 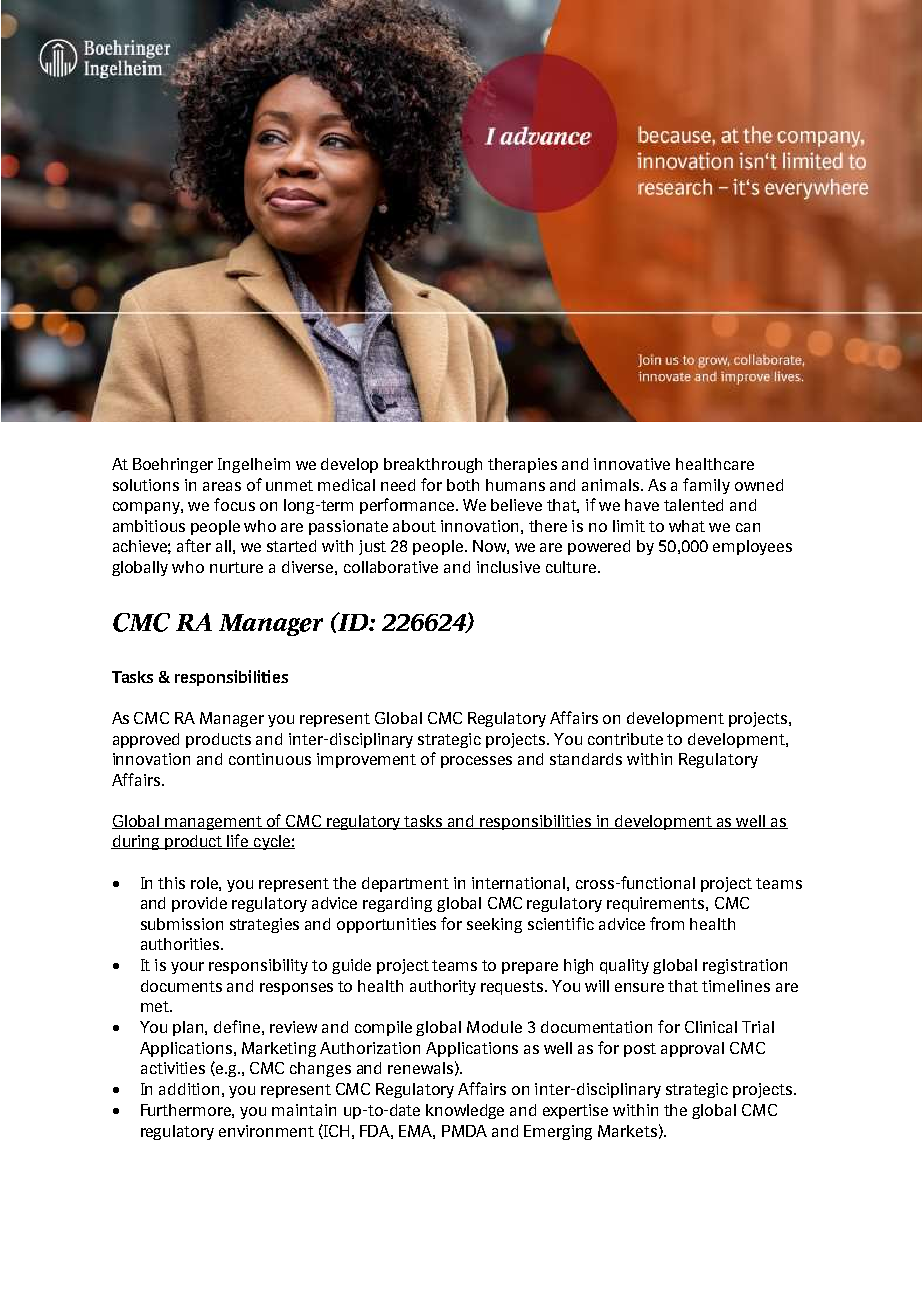 What do you see at coordinates (586, 759) in the screenshot?
I see `standards` at bounding box center [586, 759].
